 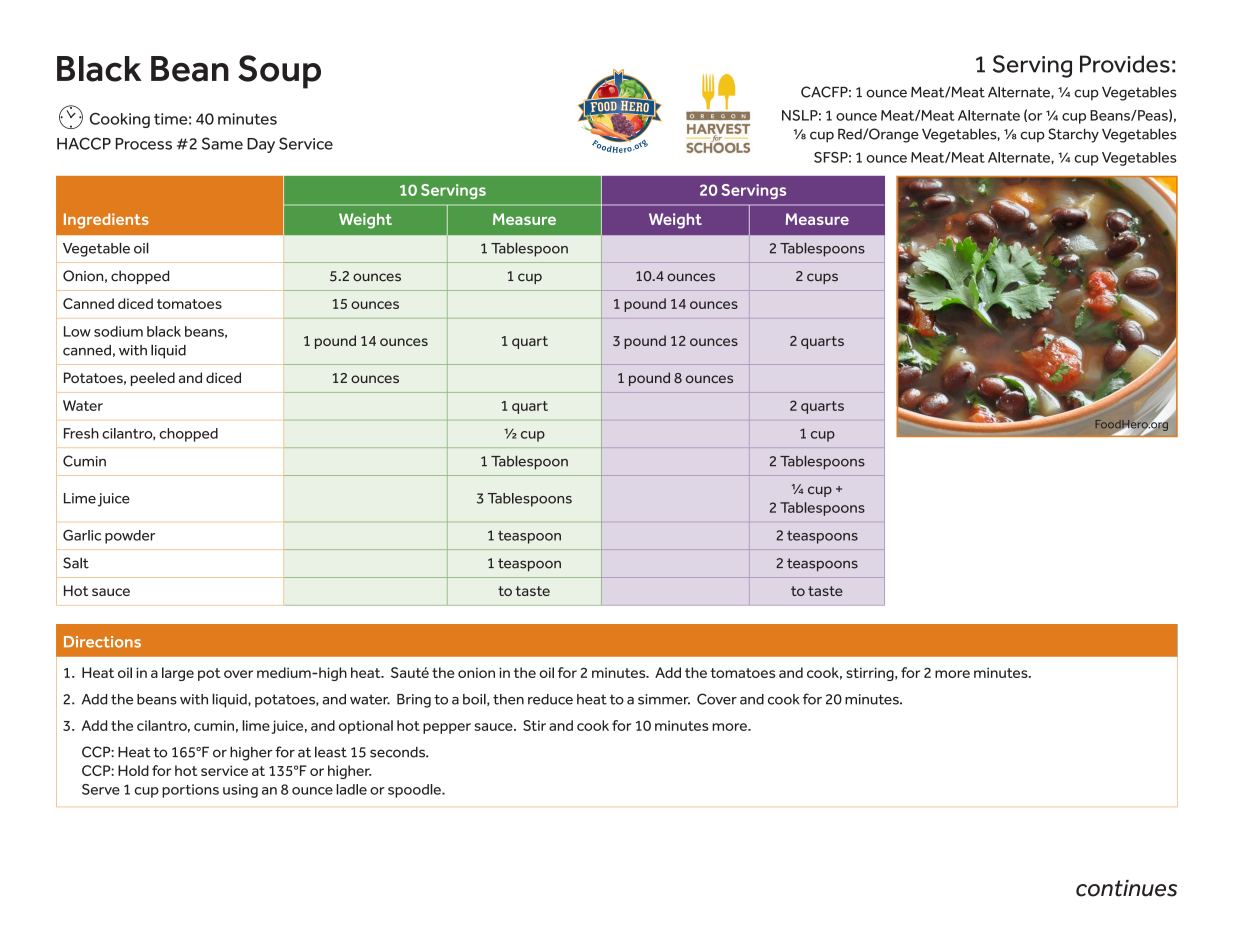 I want to click on Provides, so click(x=1125, y=64).
